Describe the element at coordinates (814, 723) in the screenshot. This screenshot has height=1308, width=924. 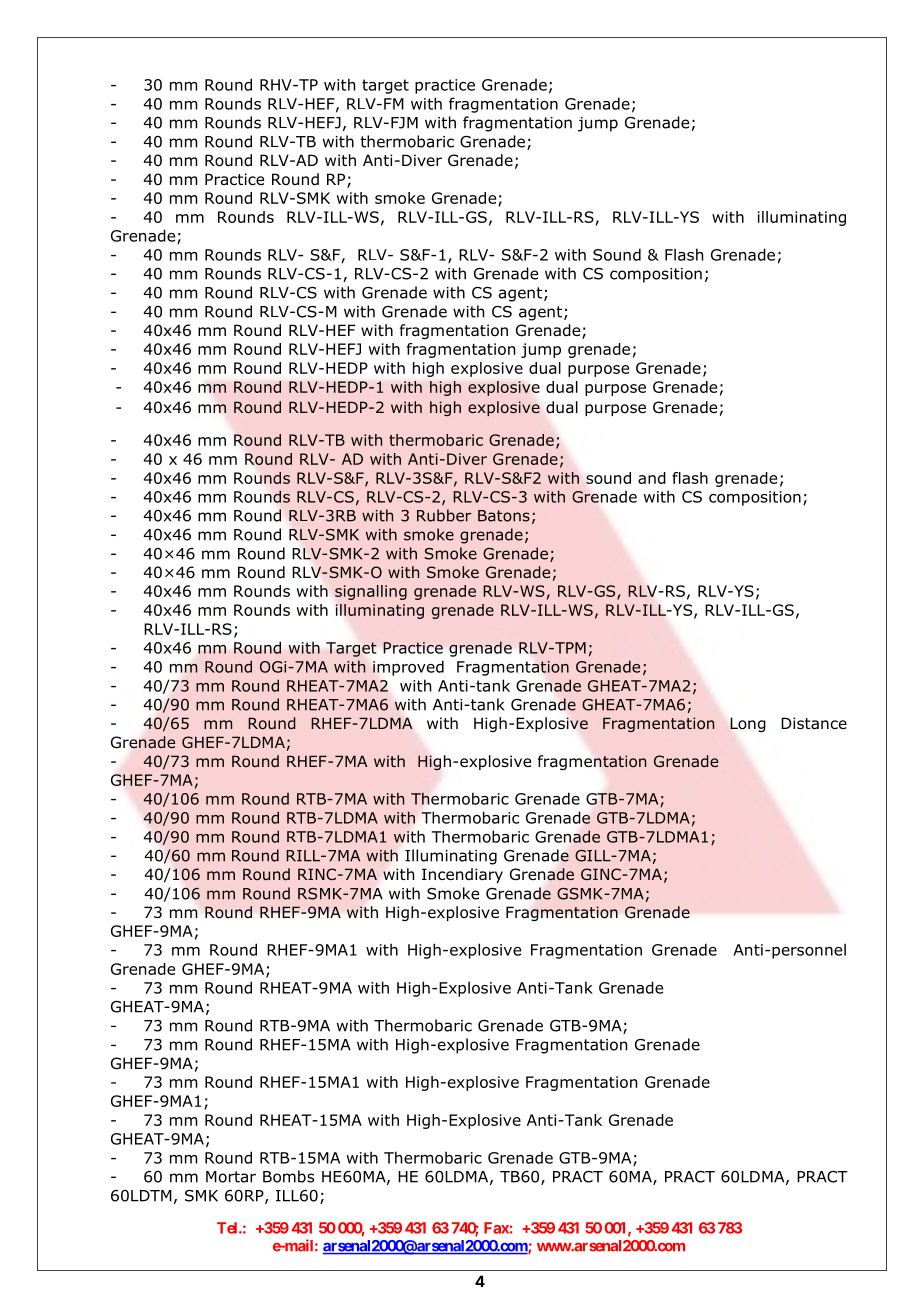
I see `Distance` at that location.
